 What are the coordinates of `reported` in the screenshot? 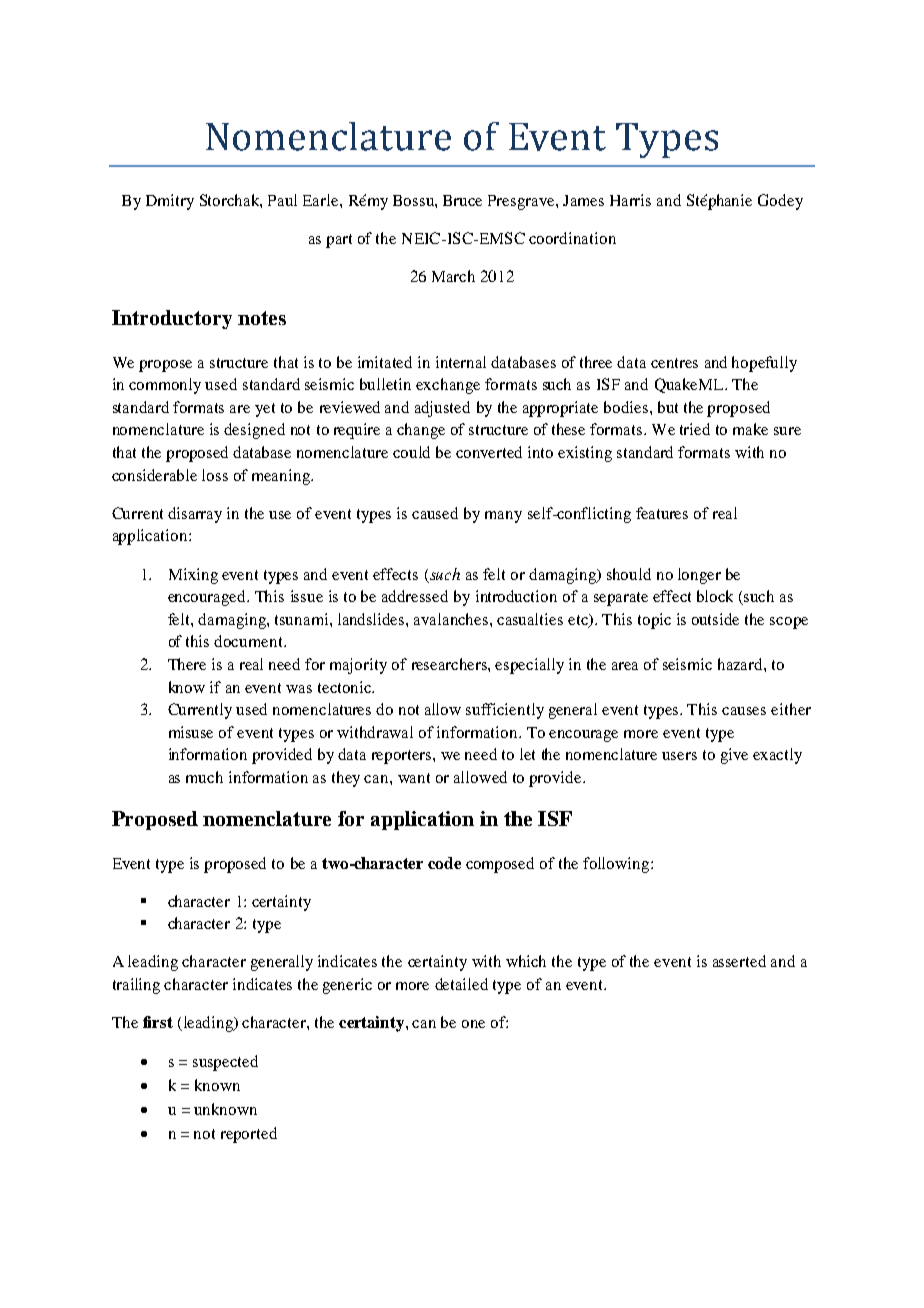 It's located at (249, 1135).
